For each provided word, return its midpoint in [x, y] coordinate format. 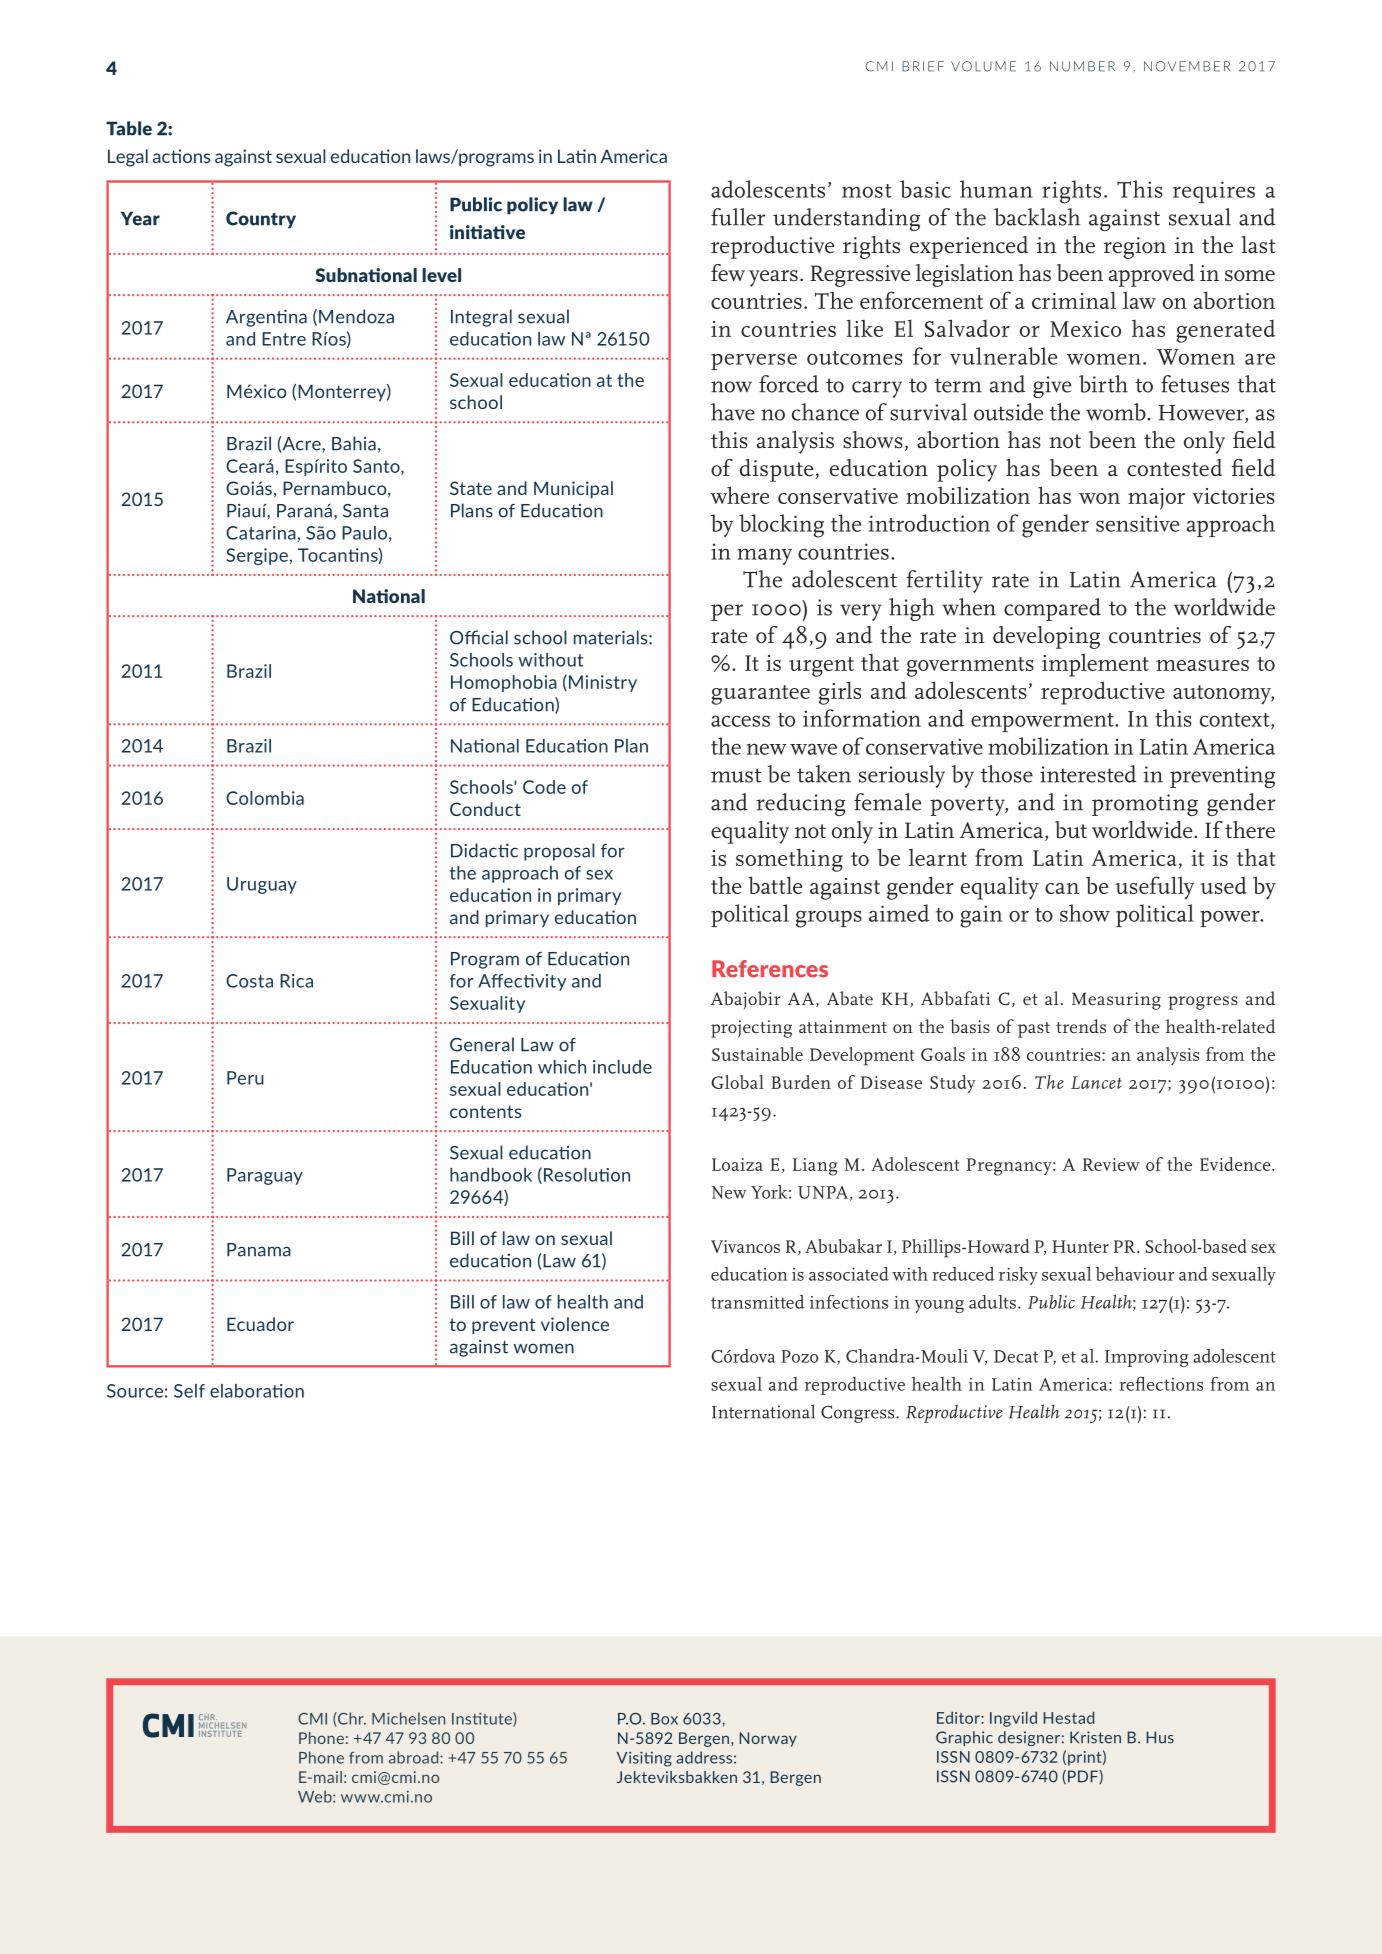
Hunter [1080, 1246]
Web [316, 1796]
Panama [259, 1250]
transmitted [758, 1302]
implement [1095, 665]
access [740, 721]
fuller [738, 217]
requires [1214, 192]
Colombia [265, 798]
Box [664, 1719]
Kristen [1095, 1737]
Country [261, 220]
